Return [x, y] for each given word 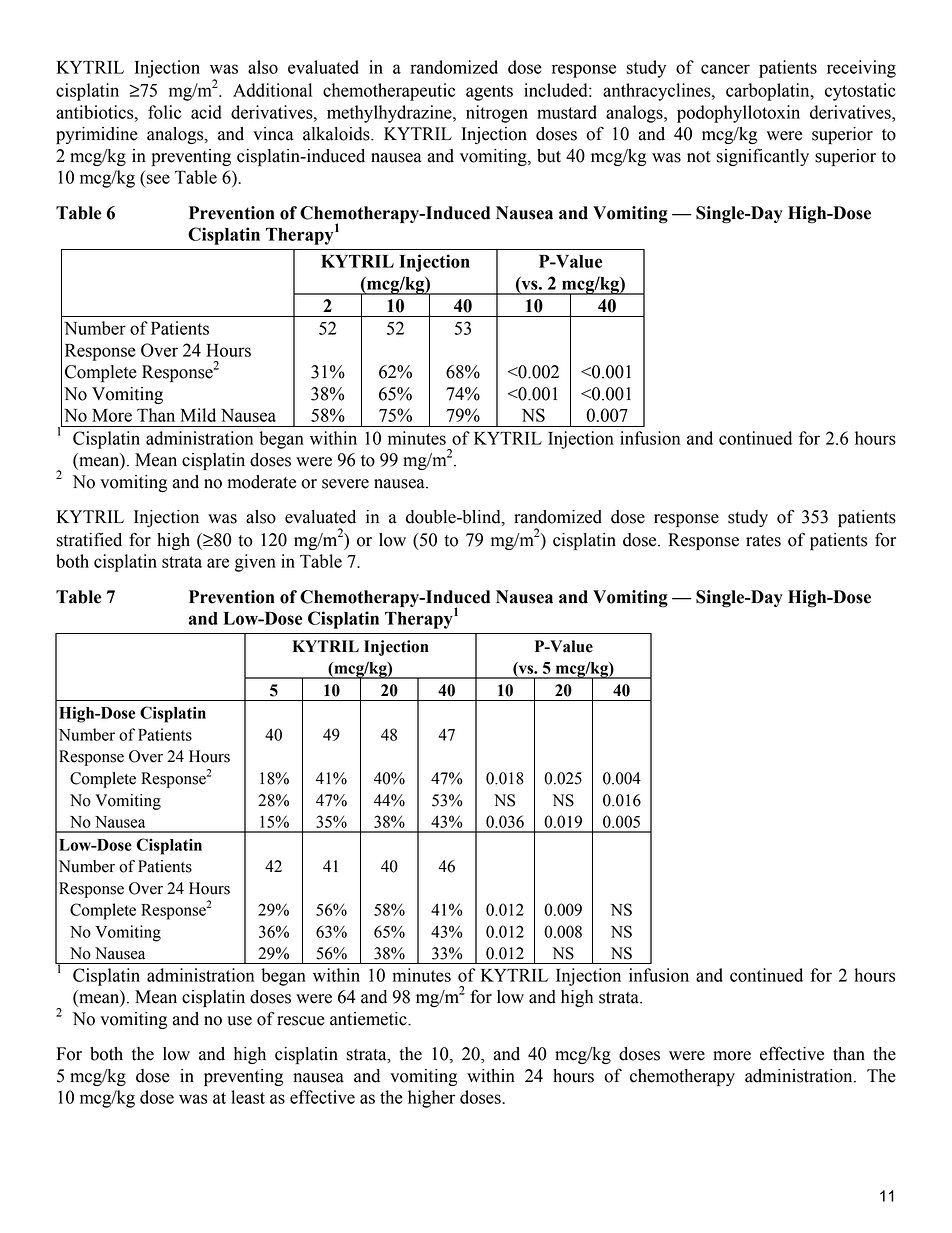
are [218, 563]
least [248, 1097]
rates [763, 541]
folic [164, 112]
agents [489, 93]
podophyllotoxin [738, 114]
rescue [301, 1021]
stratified [89, 539]
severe [345, 484]
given [255, 563]
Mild [198, 415]
